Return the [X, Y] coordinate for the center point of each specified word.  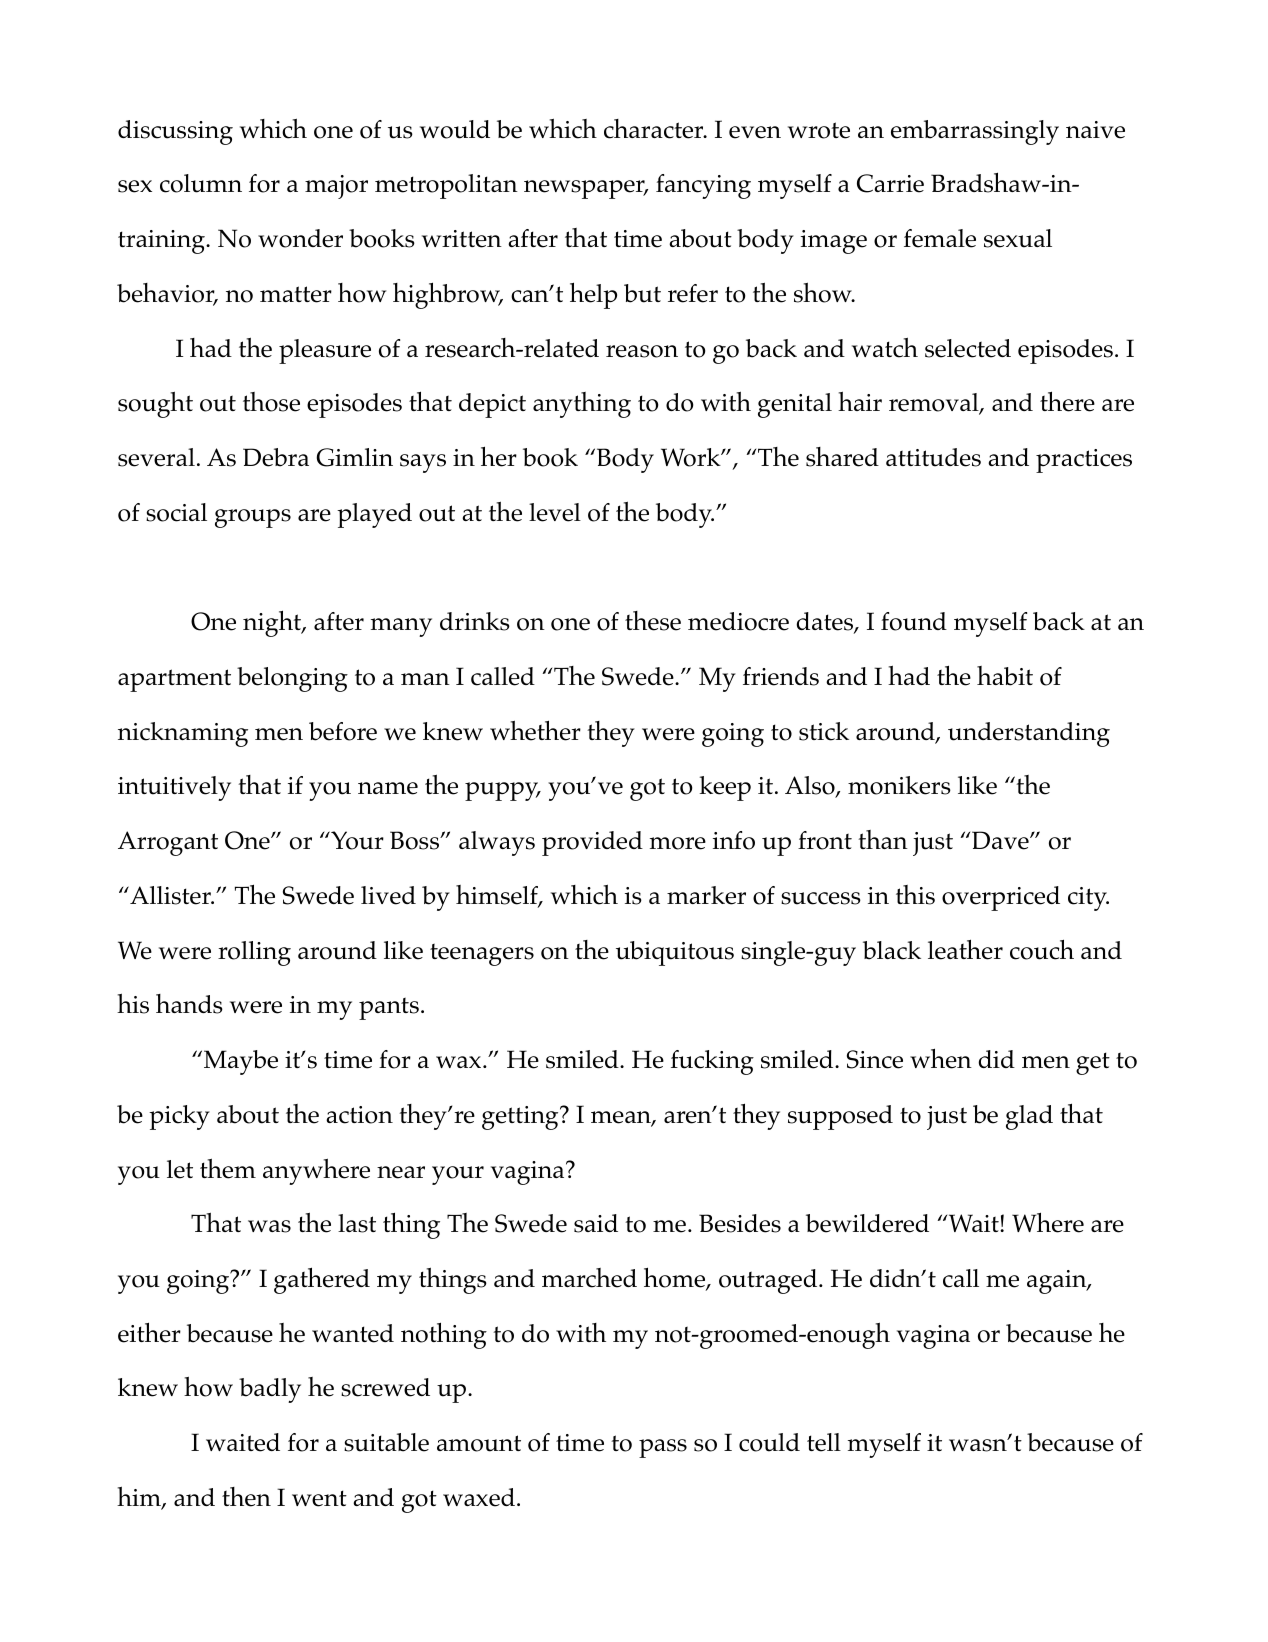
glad [1029, 1117]
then [246, 1497]
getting [521, 1118]
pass [663, 1448]
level [555, 512]
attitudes [933, 457]
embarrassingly [975, 132]
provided [592, 843]
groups [253, 518]
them [228, 1168]
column [201, 183]
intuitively [174, 788]
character [655, 129]
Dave [1001, 840]
